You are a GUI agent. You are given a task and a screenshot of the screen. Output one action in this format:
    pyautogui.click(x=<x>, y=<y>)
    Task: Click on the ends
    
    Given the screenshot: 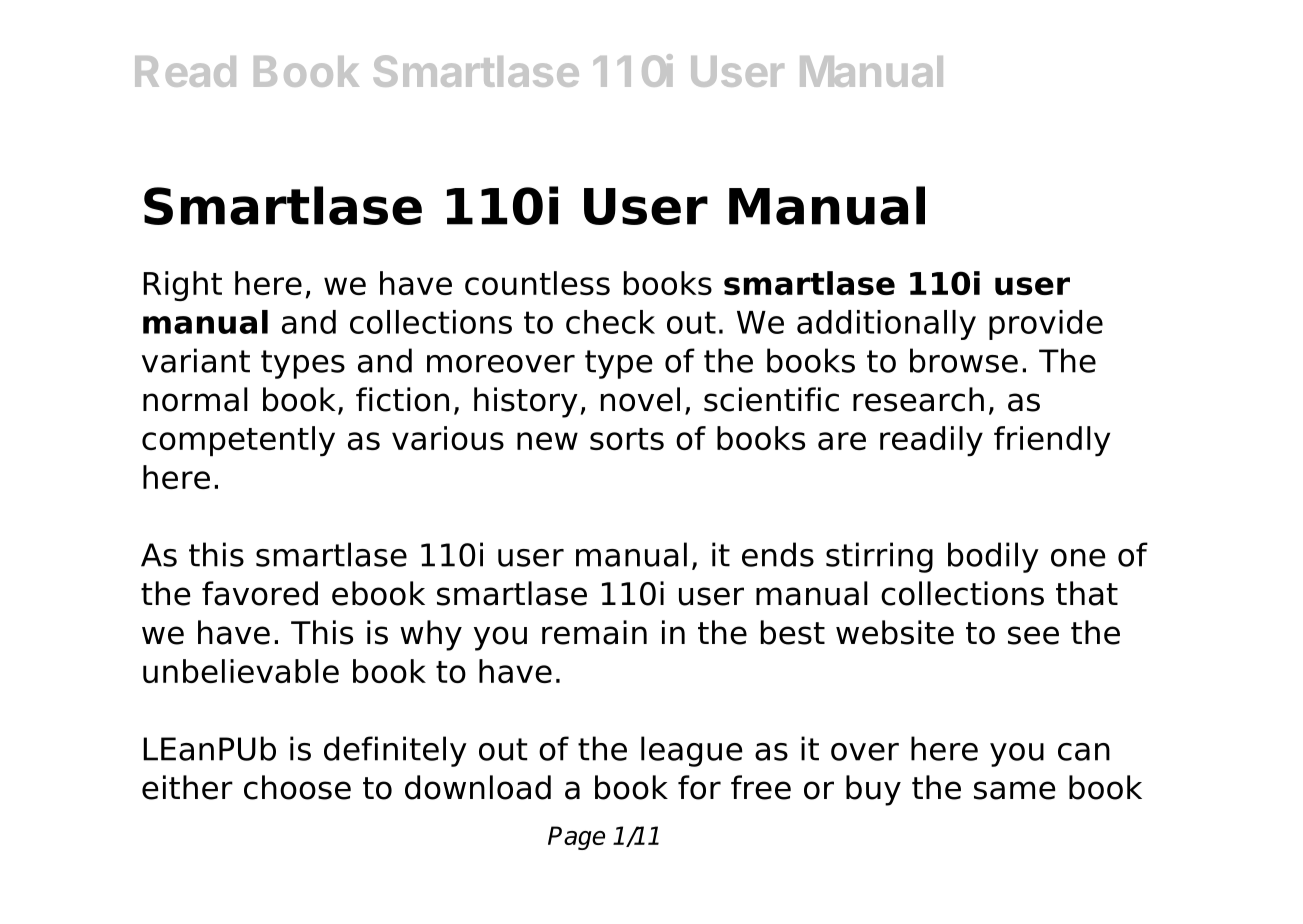 What is the action you would take?
    pyautogui.click(x=778, y=554)
